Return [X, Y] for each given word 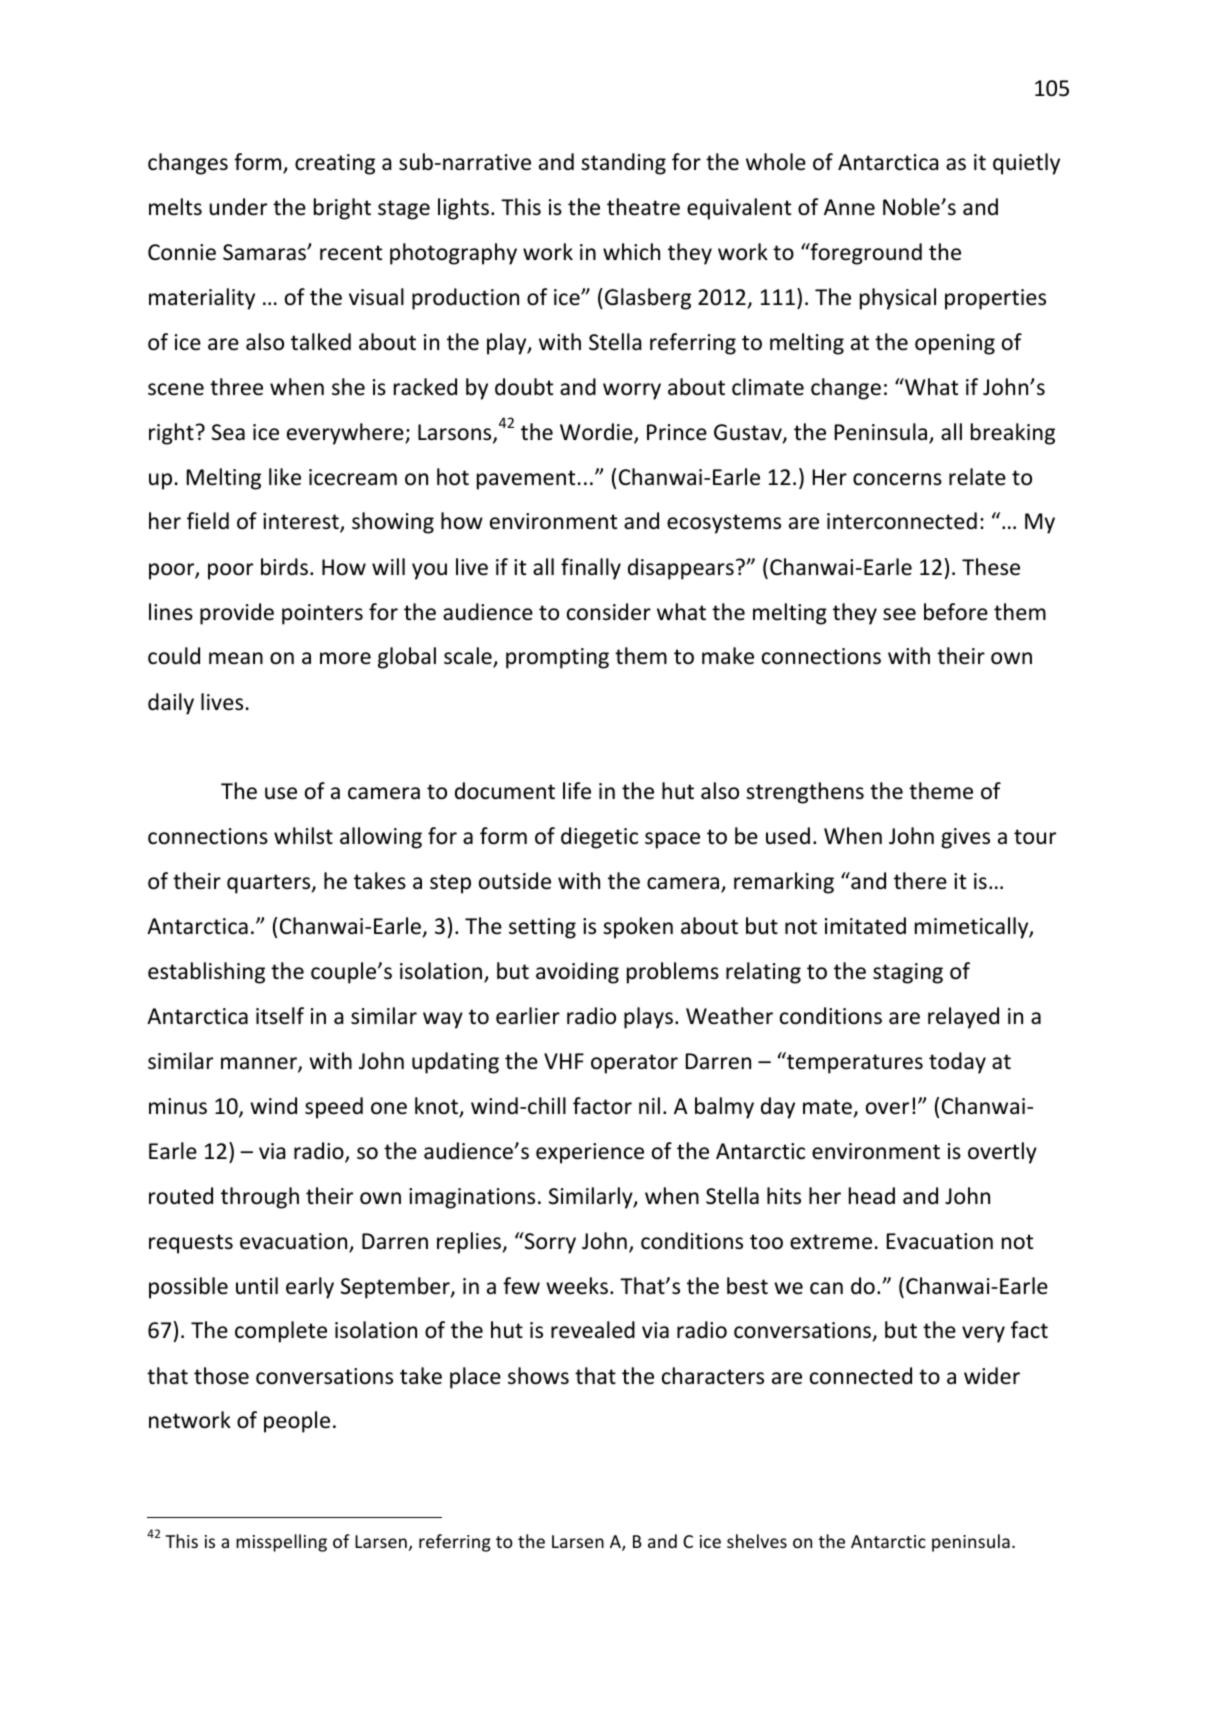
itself [280, 1016]
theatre [643, 207]
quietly [1026, 164]
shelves [757, 1541]
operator [634, 1064]
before [956, 612]
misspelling [281, 1543]
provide [237, 614]
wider [992, 1376]
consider [609, 612]
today [957, 1063]
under [238, 207]
